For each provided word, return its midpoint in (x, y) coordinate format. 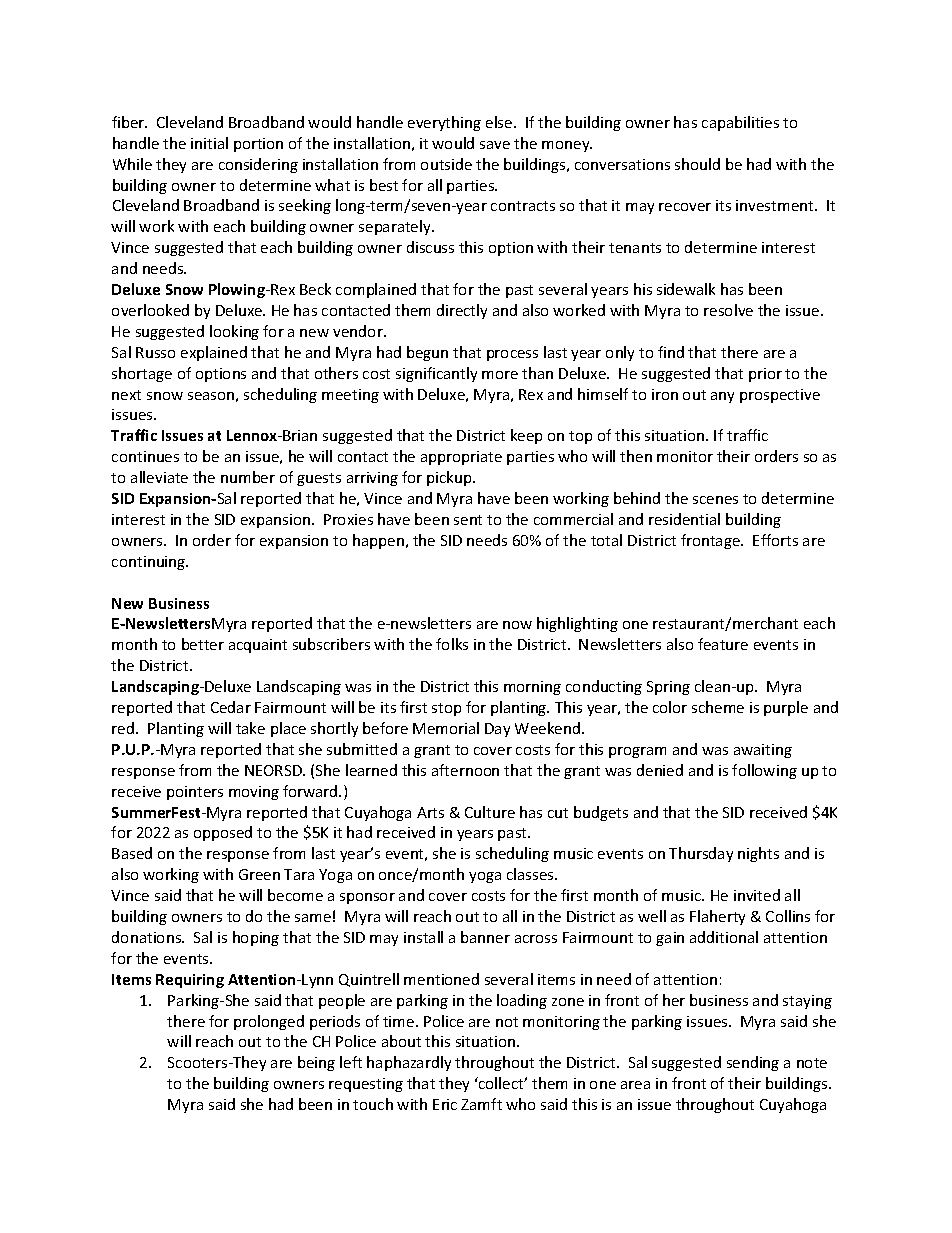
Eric (445, 1104)
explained (214, 353)
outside (446, 164)
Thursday (701, 854)
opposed (223, 833)
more (500, 375)
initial (209, 143)
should (697, 164)
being (316, 1063)
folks (452, 644)
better (203, 644)
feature (723, 644)
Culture (490, 812)
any (722, 397)
